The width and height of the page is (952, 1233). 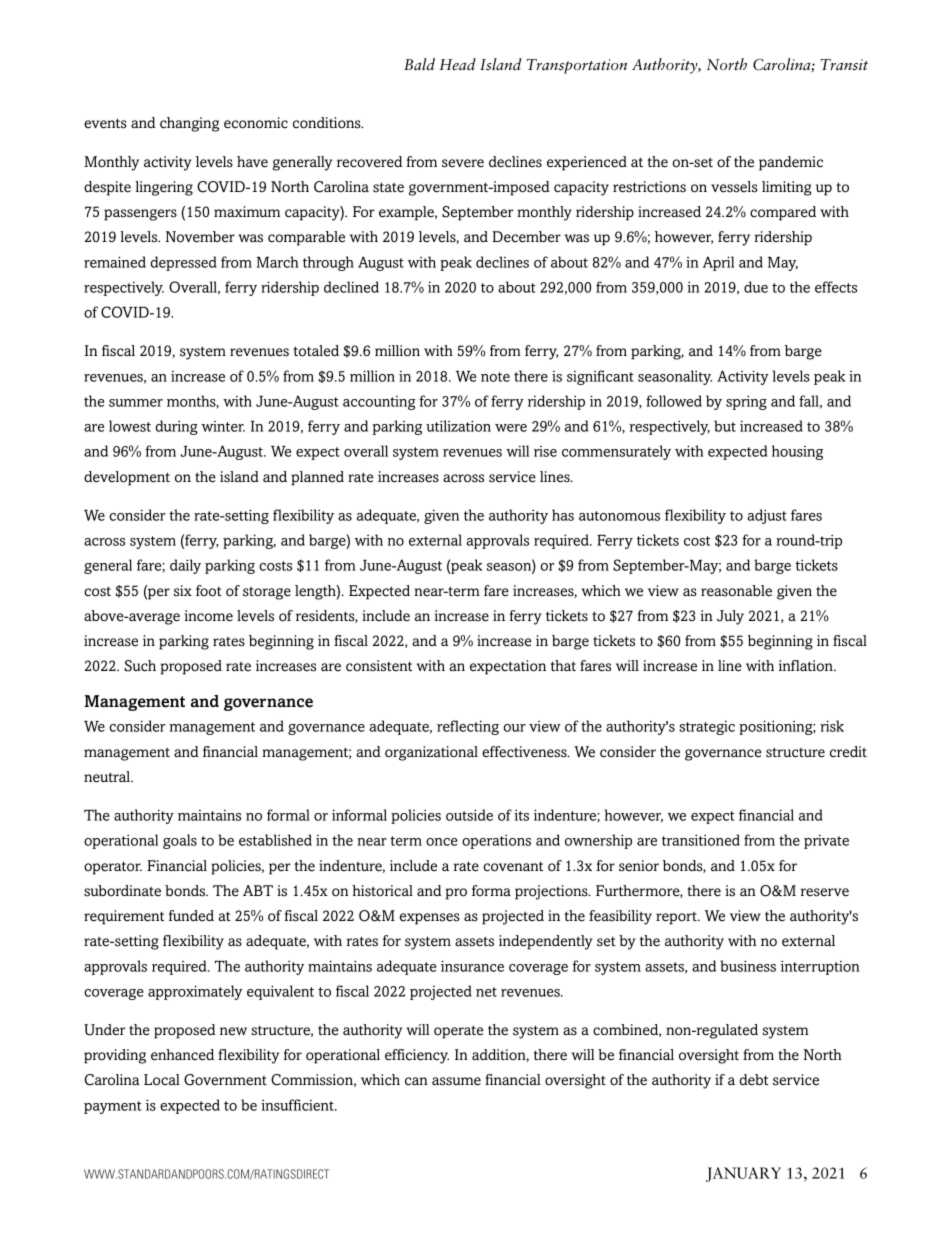 I want to click on JANUARY, so click(x=743, y=1174).
